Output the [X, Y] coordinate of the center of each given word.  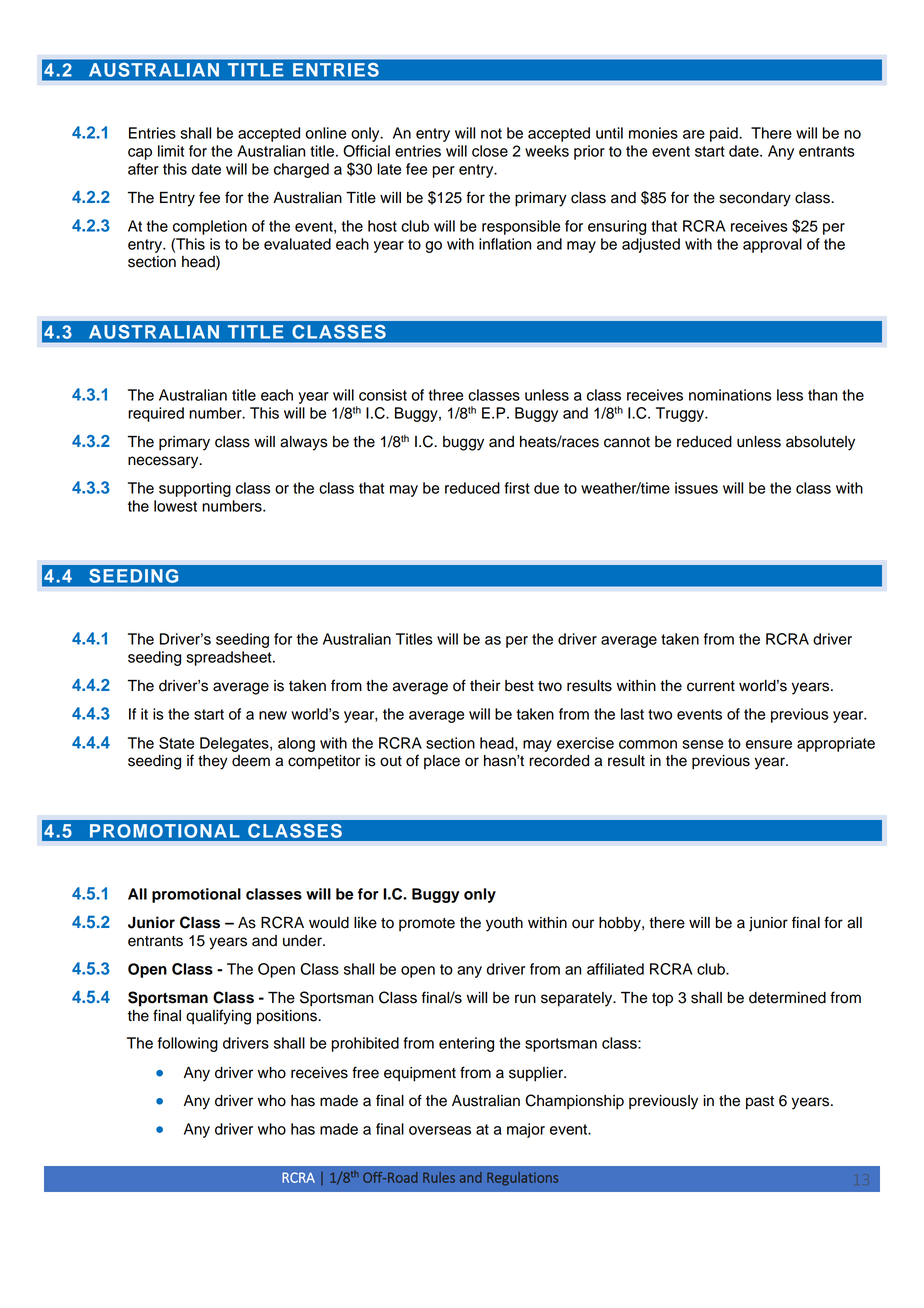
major [526, 1130]
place [442, 762]
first [517, 488]
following [188, 1044]
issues [696, 488]
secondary [755, 199]
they [213, 762]
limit [171, 151]
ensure [769, 744]
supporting [195, 489]
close [490, 151]
